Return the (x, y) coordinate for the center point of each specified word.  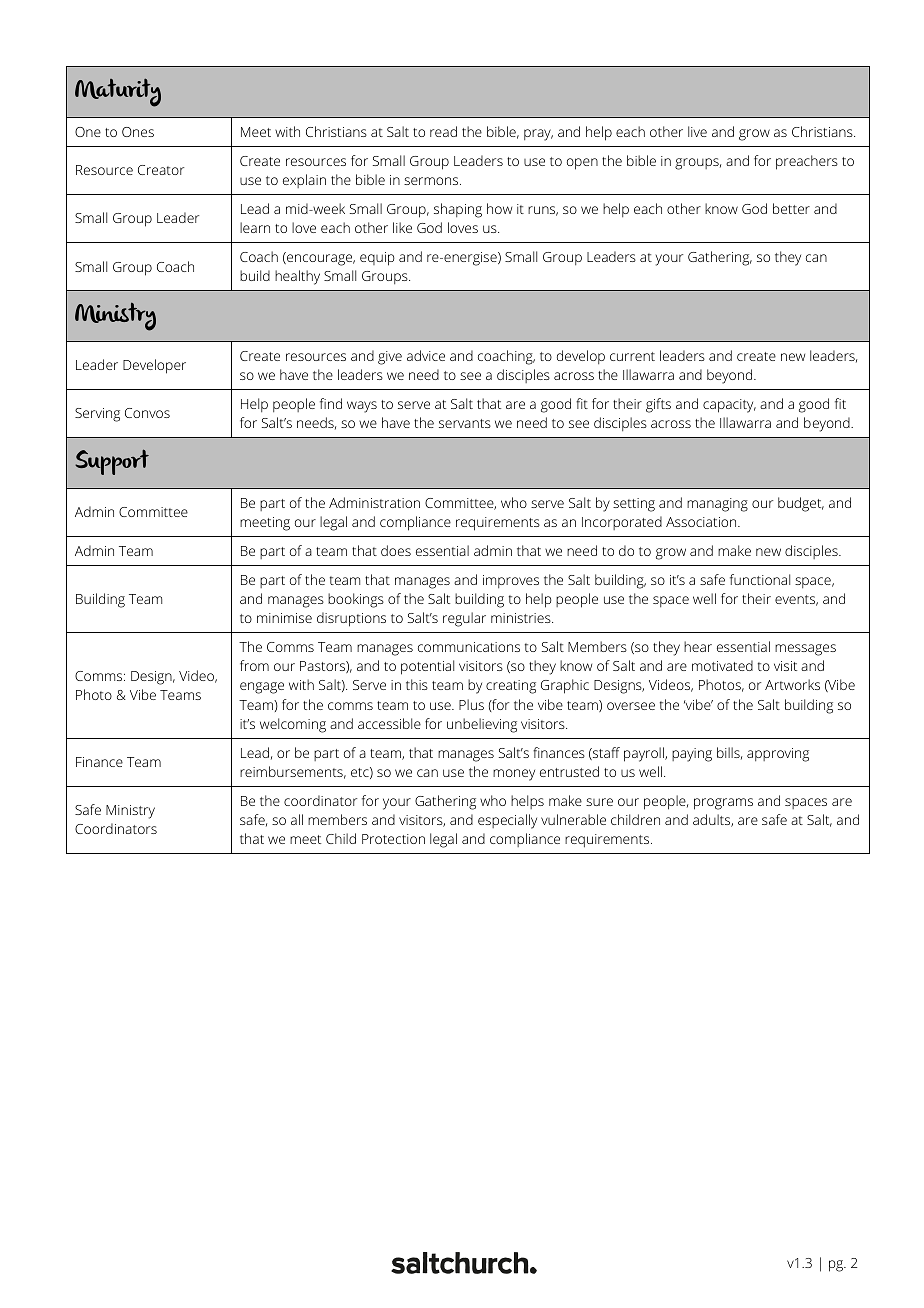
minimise (284, 618)
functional (760, 579)
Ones (138, 132)
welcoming (293, 725)
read (443, 131)
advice (426, 355)
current (632, 356)
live (697, 131)
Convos (147, 413)
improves (511, 581)
